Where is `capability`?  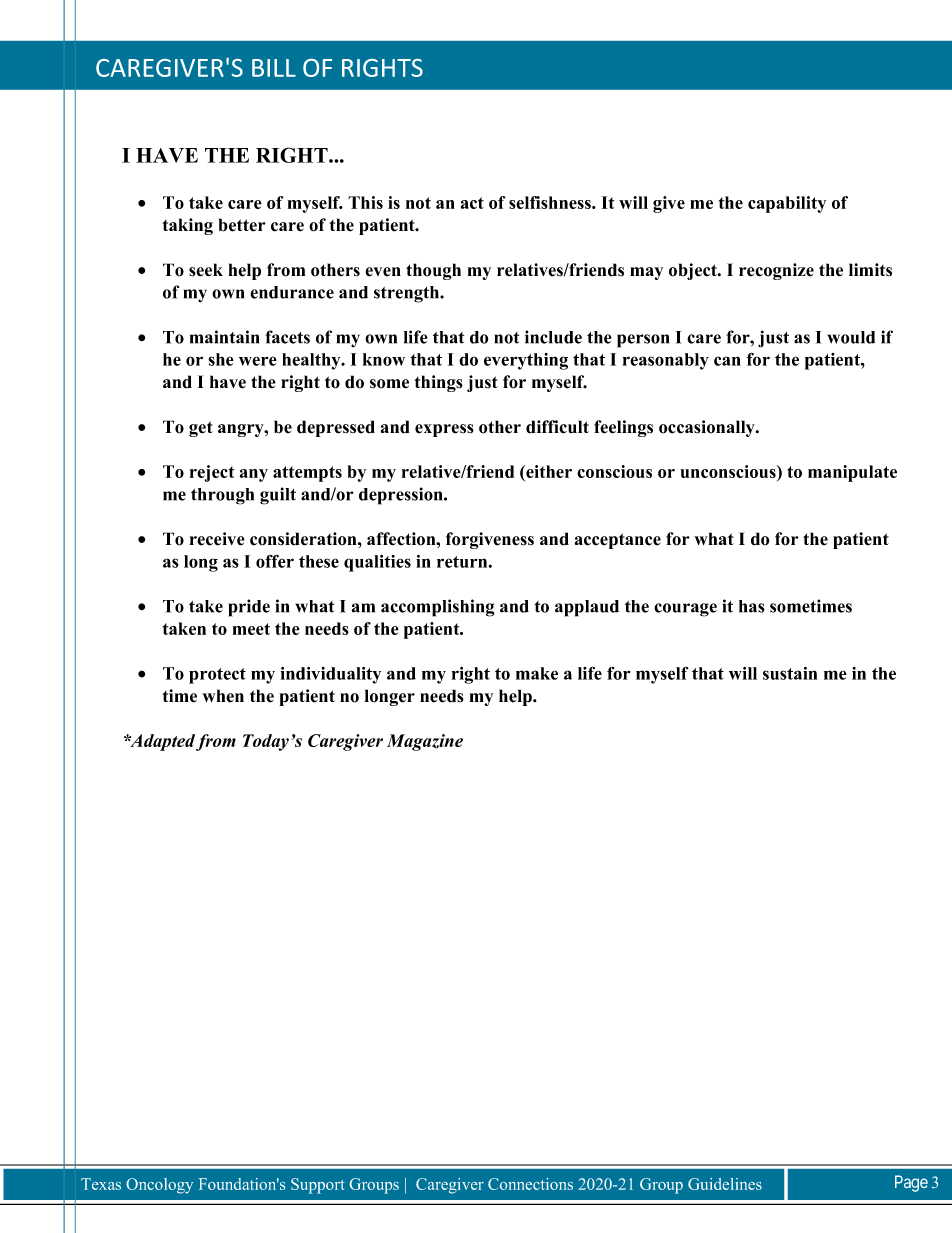 capability is located at coordinates (787, 204).
